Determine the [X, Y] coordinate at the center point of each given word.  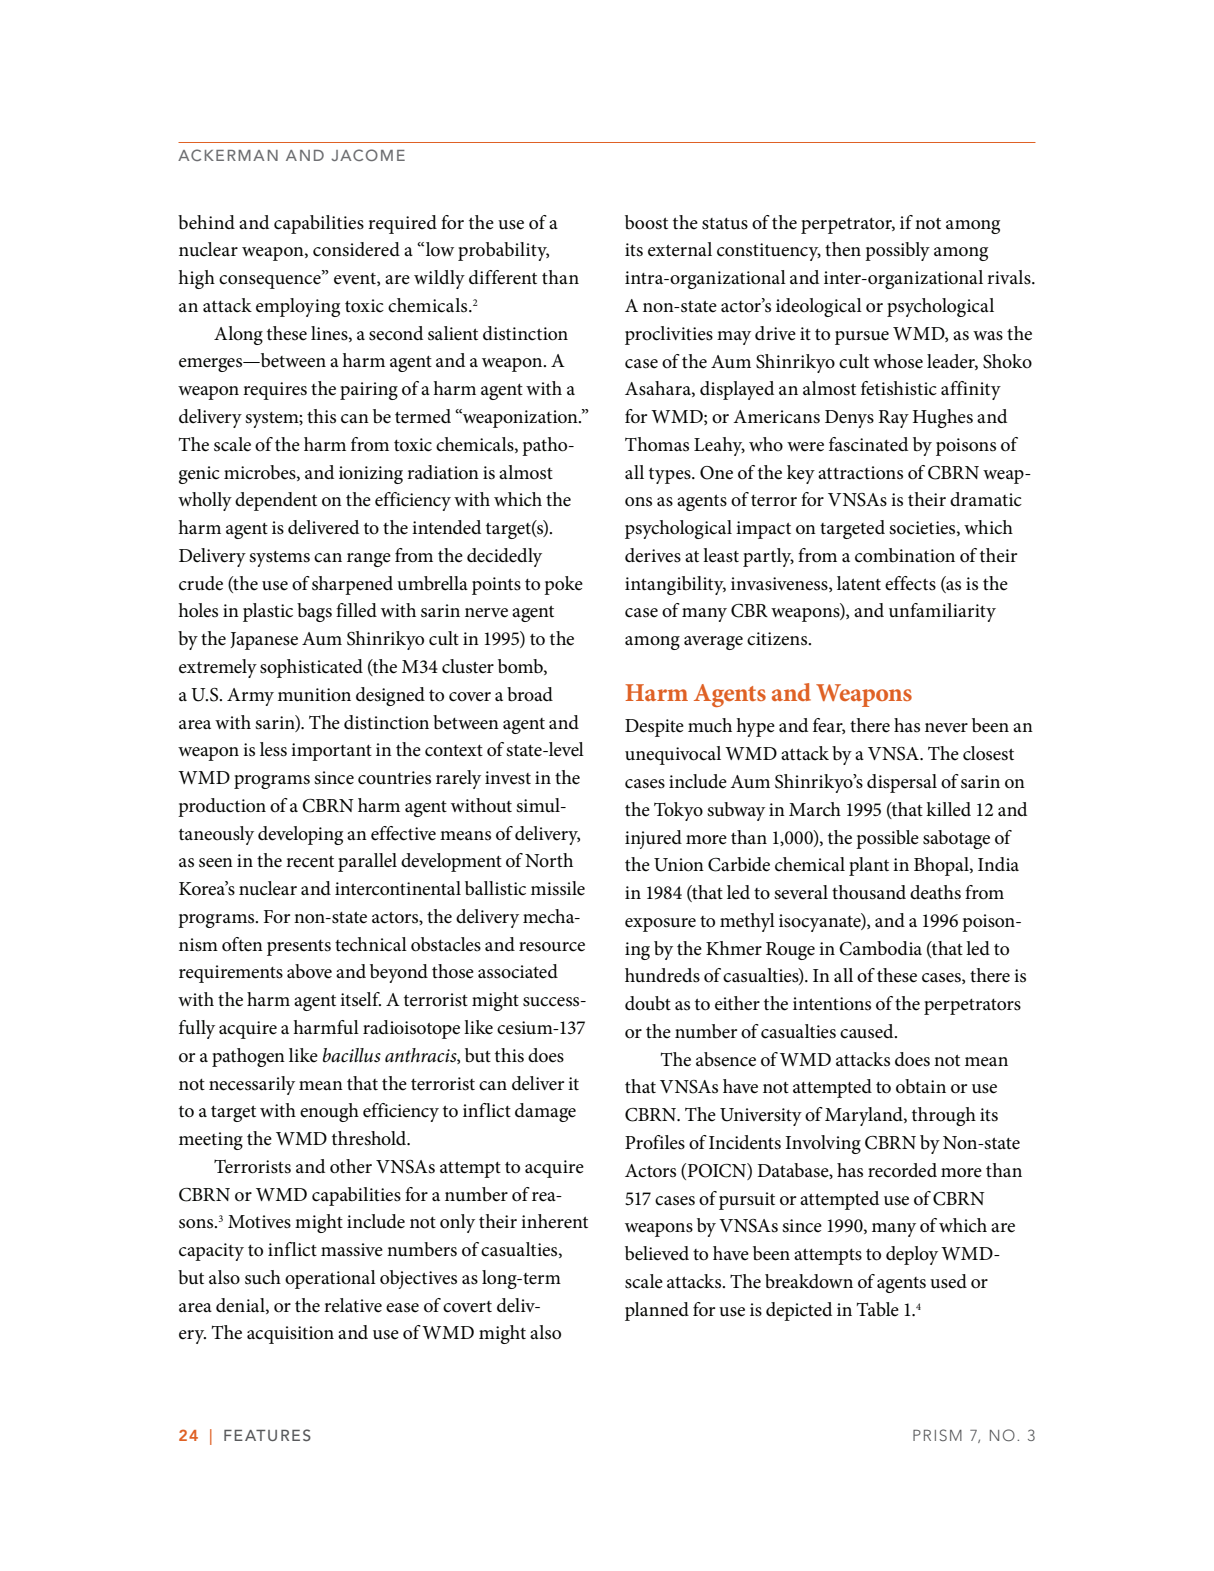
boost [646, 222]
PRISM [937, 1435]
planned [657, 1311]
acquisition [290, 1335]
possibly [897, 251]
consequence [271, 281]
